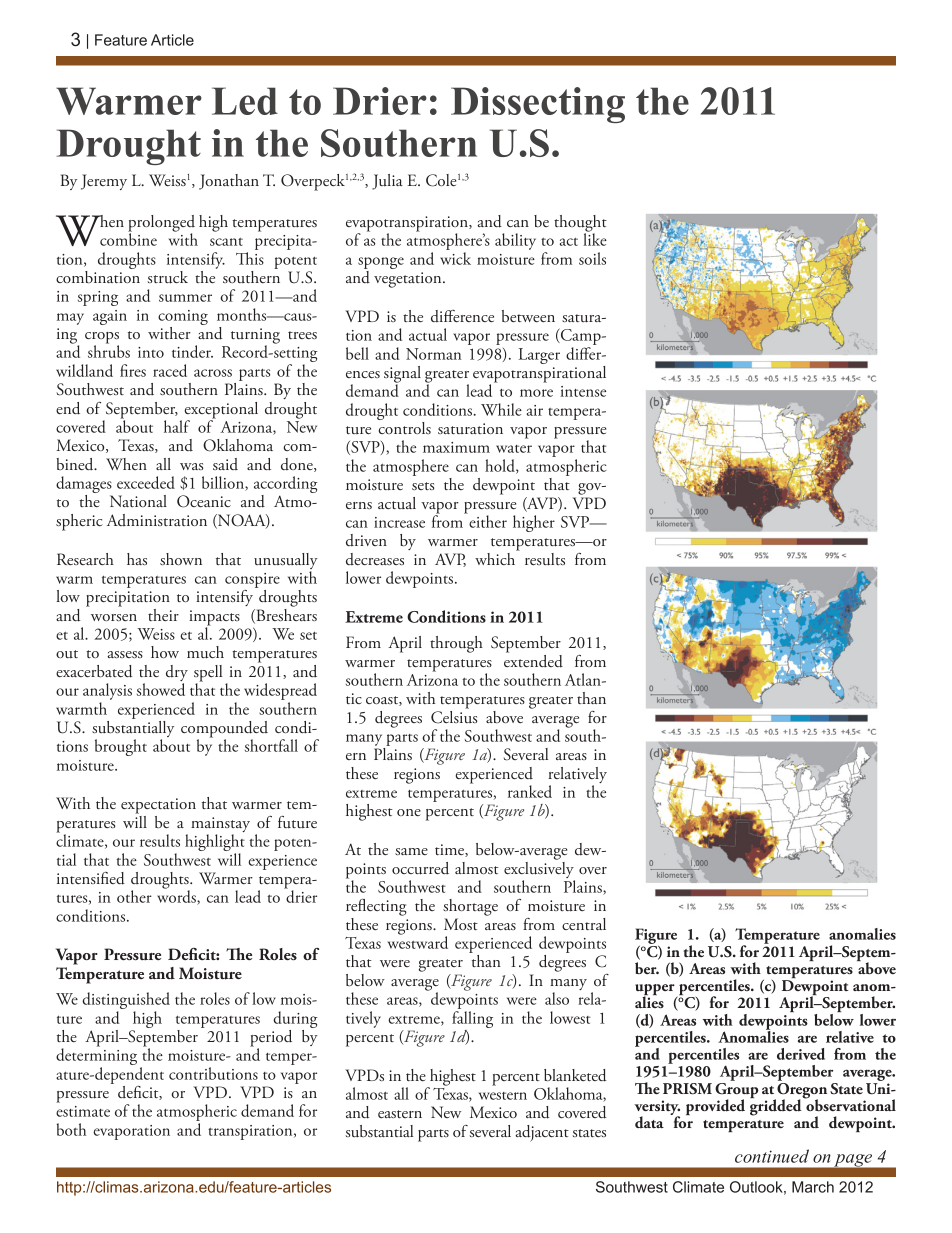 The image size is (952, 1233). I want to click on Julia, so click(387, 182).
